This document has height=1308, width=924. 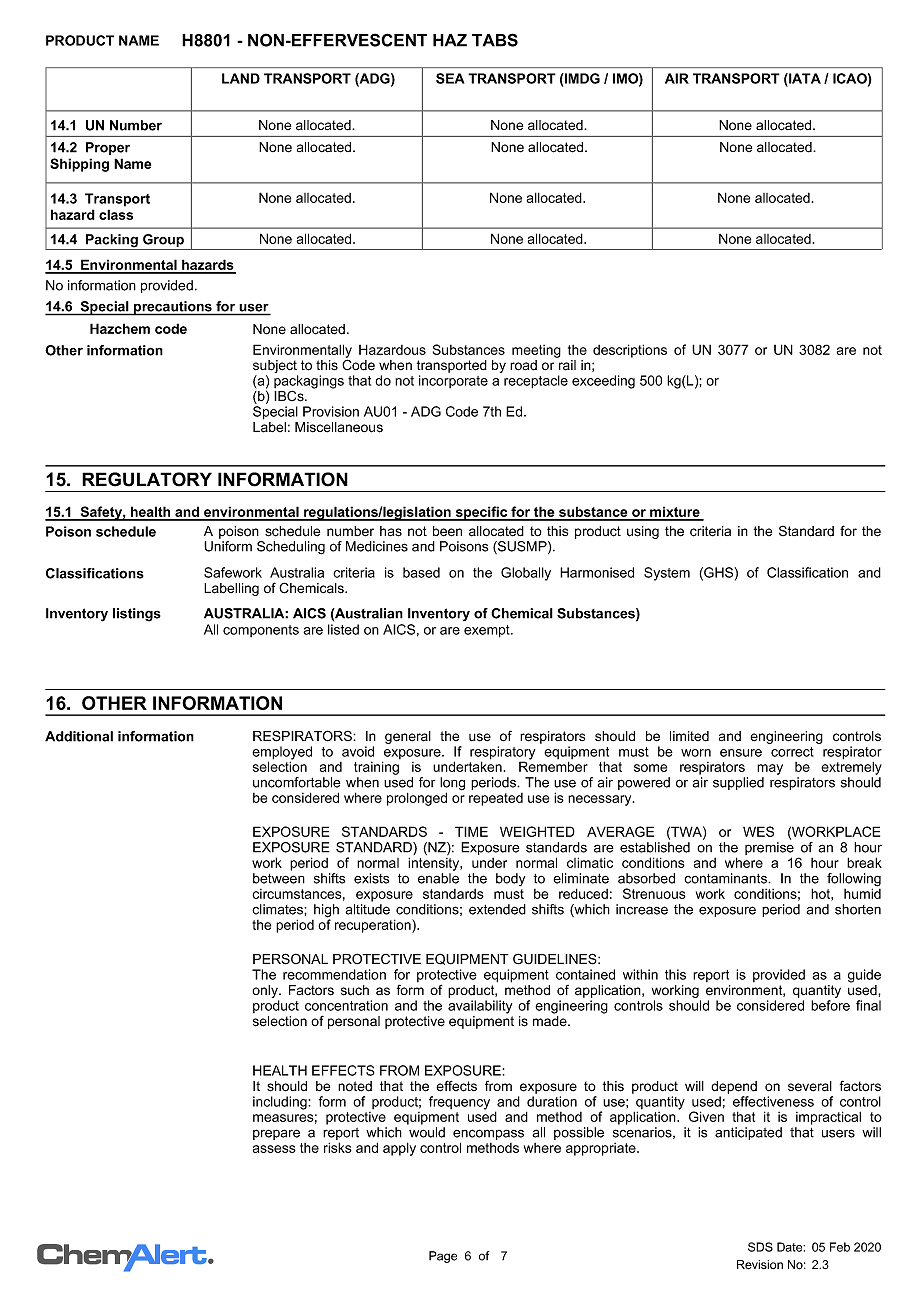 I want to click on assess, so click(x=274, y=1149).
